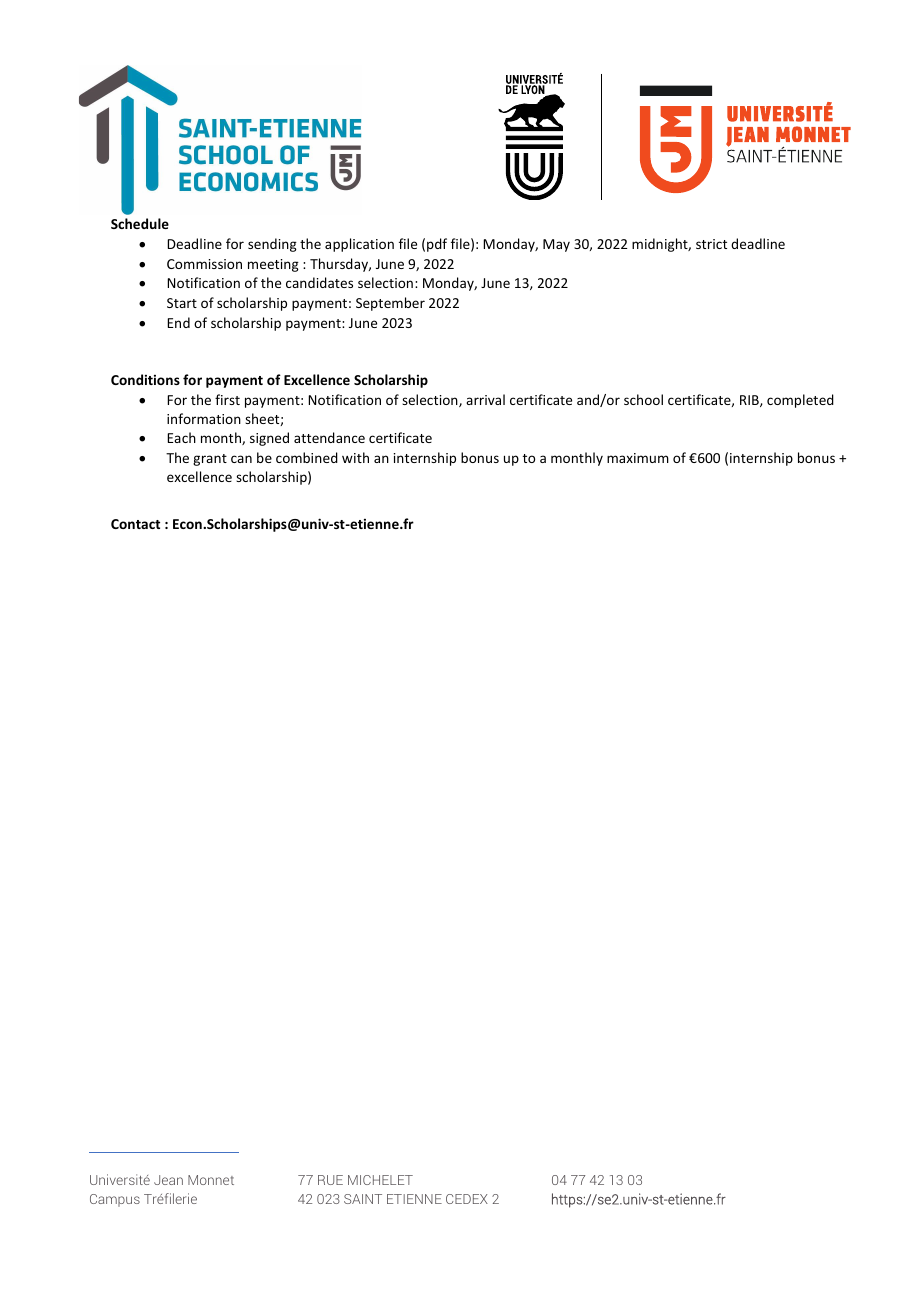  I want to click on Commission, so click(204, 264).
